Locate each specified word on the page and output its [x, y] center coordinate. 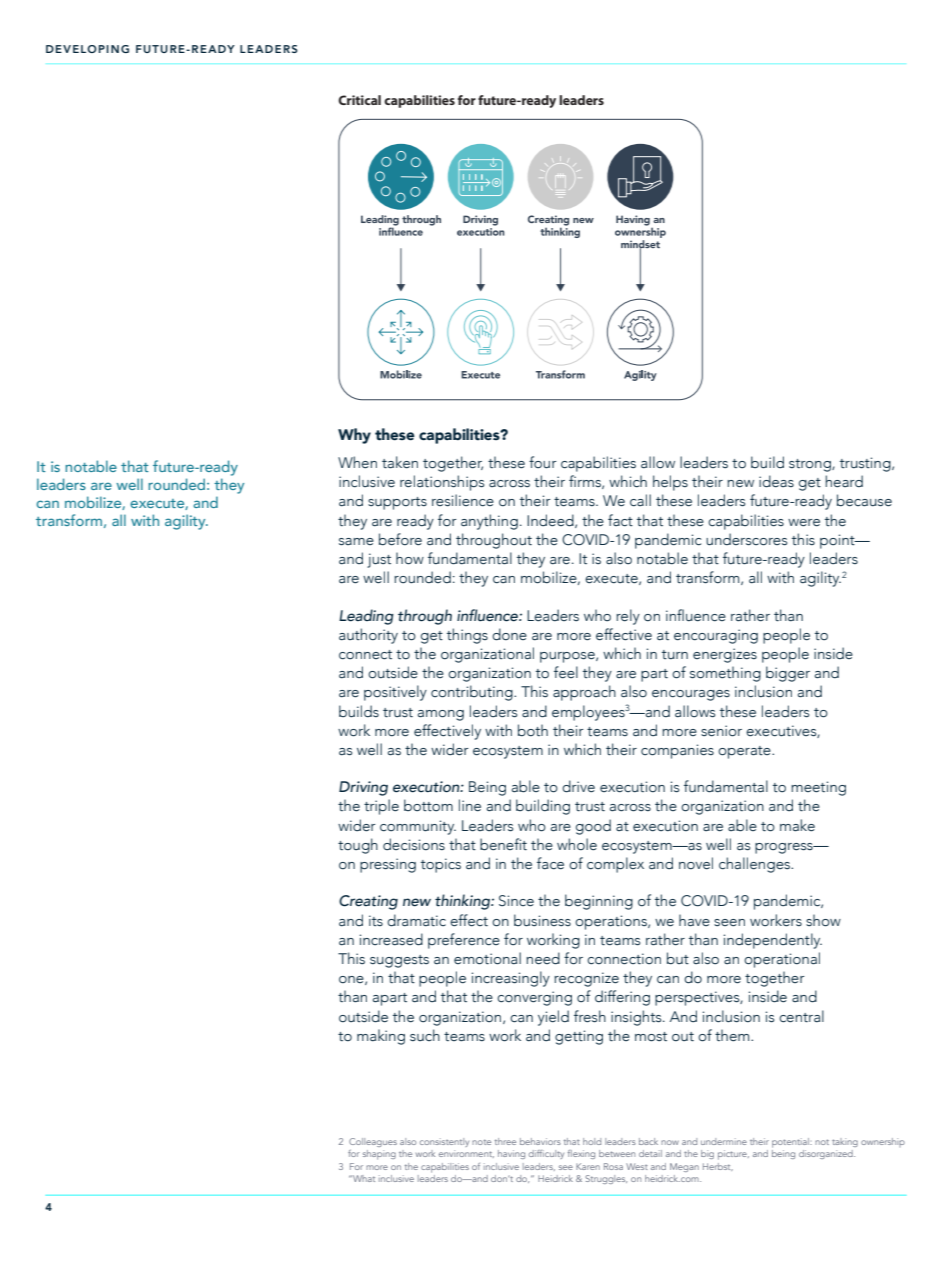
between [617, 1153]
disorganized [827, 1154]
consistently [444, 1142]
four [543, 462]
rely [628, 617]
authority [368, 636]
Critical [359, 100]
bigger [788, 674]
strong [811, 465]
